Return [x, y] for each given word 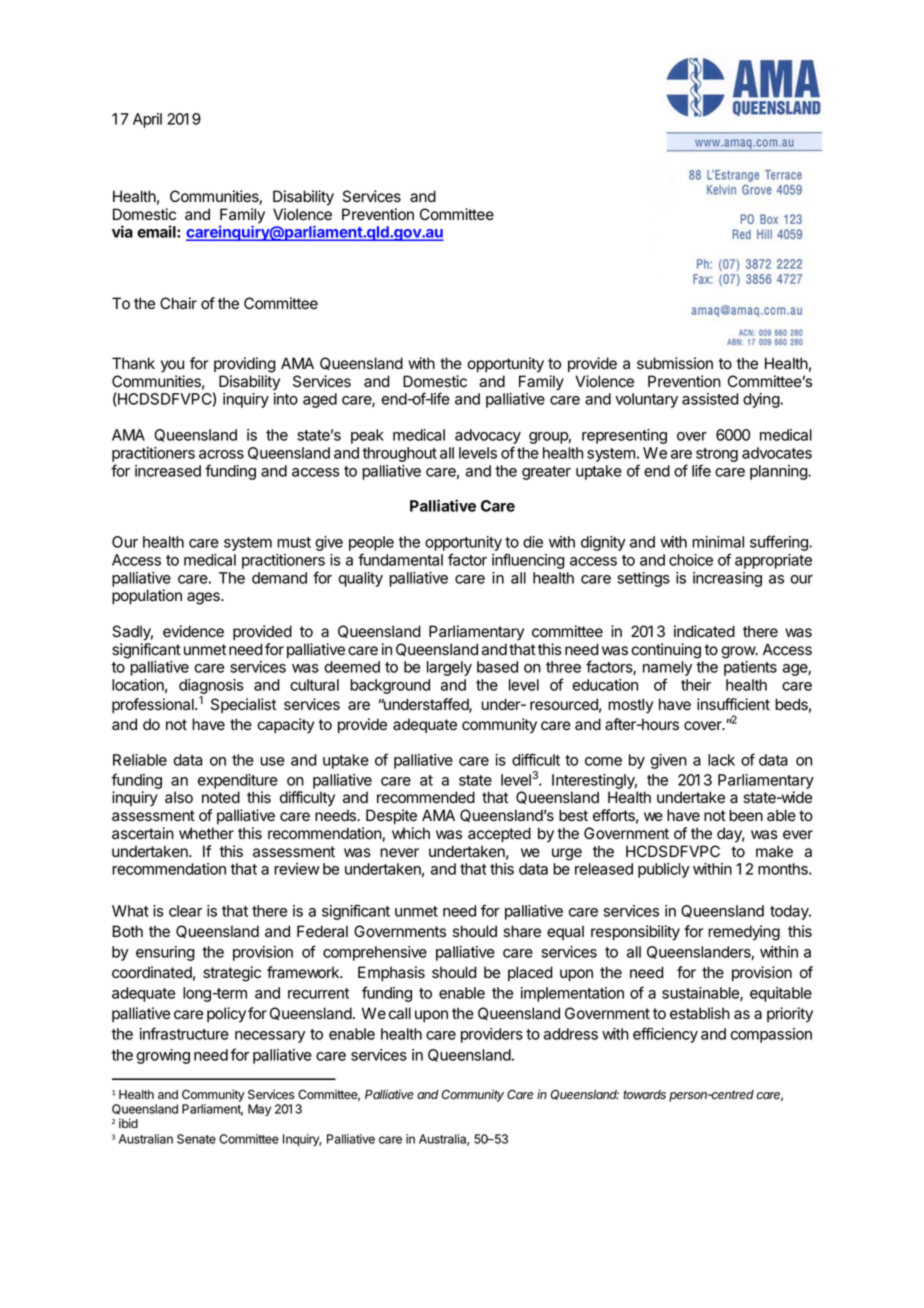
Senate [196, 1139]
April [147, 120]
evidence [193, 631]
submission [675, 363]
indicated [704, 631]
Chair [178, 303]
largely [449, 668]
